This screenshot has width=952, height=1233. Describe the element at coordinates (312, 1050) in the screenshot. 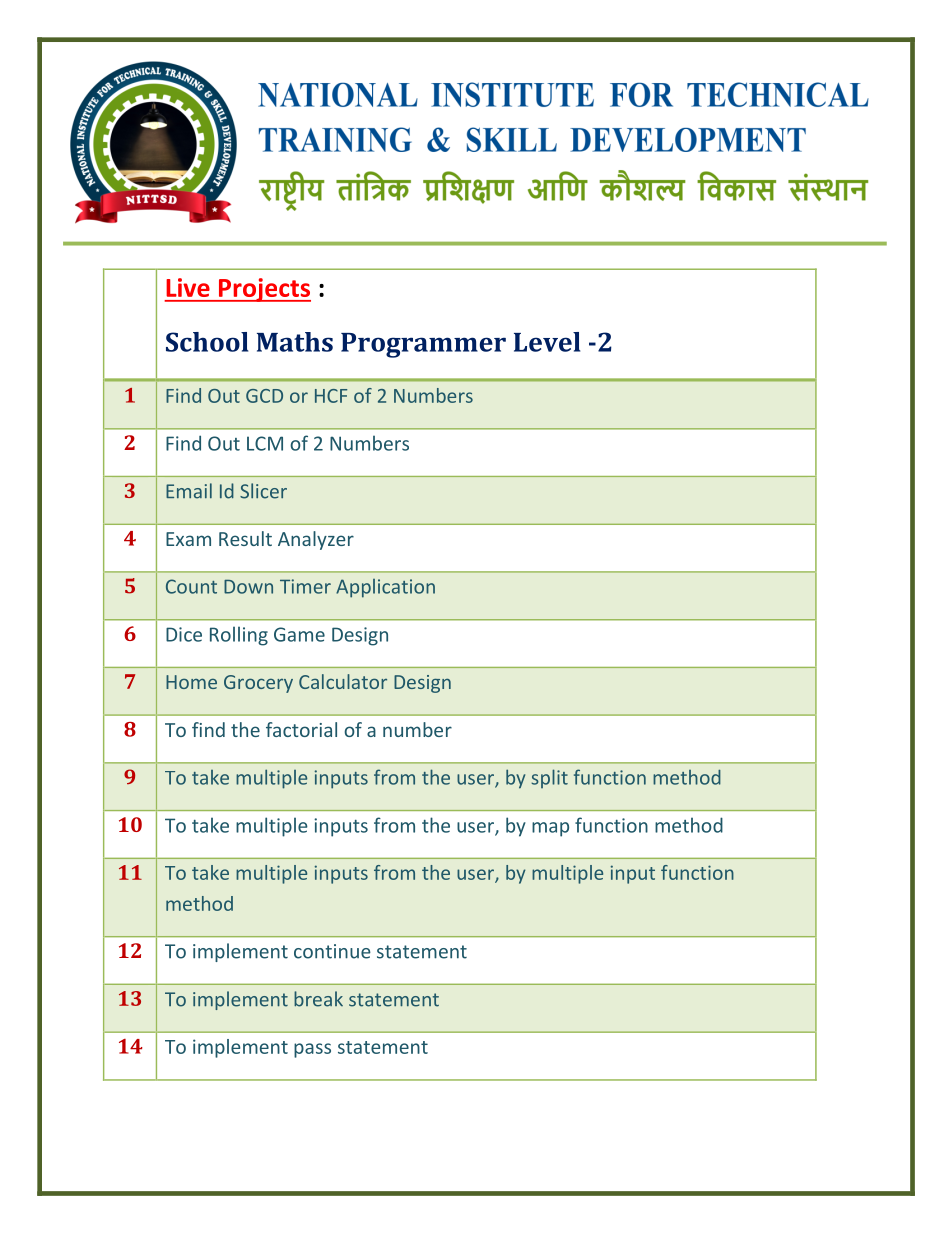

I see `pass` at that location.
